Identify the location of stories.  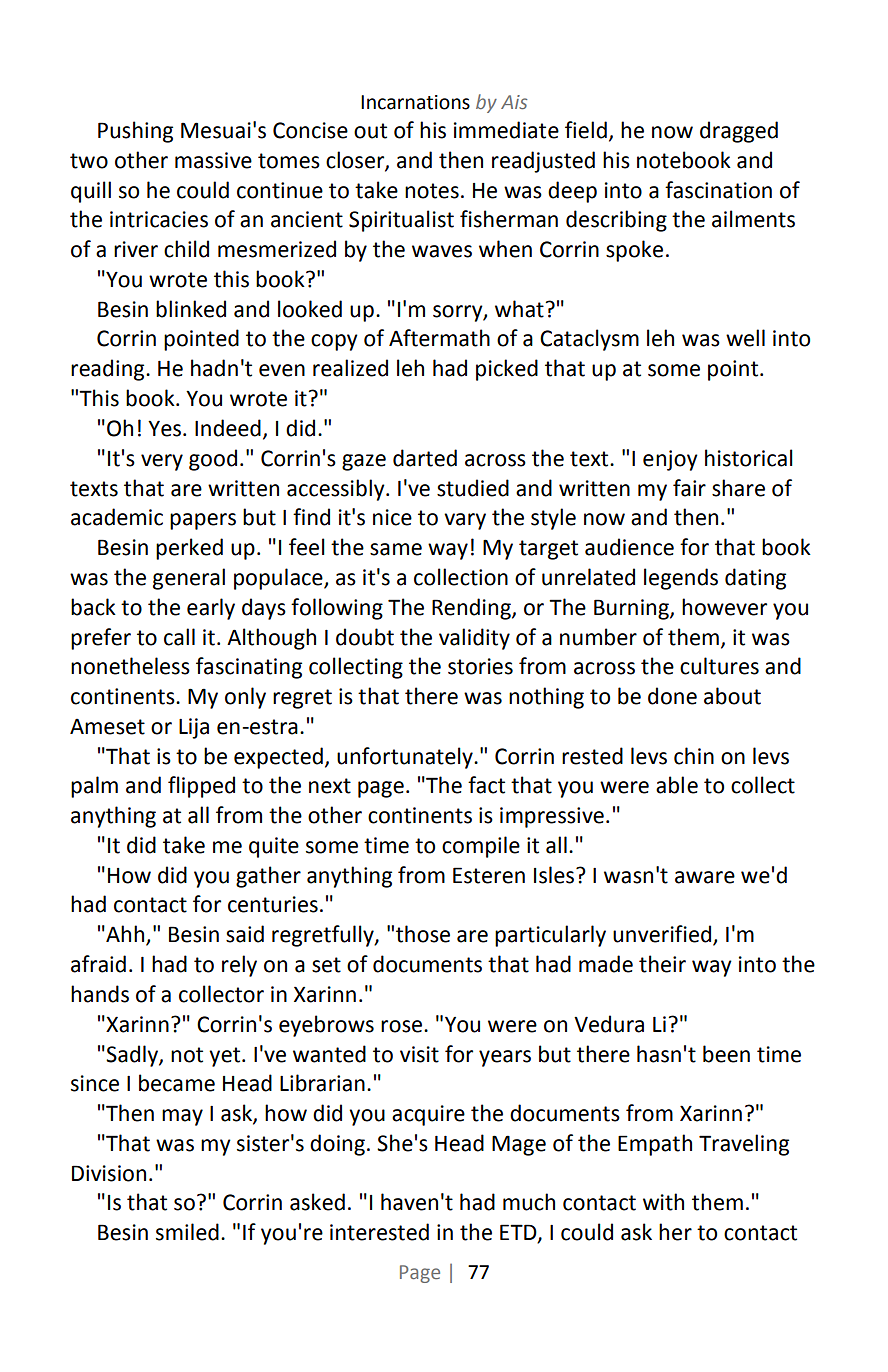
(480, 666).
